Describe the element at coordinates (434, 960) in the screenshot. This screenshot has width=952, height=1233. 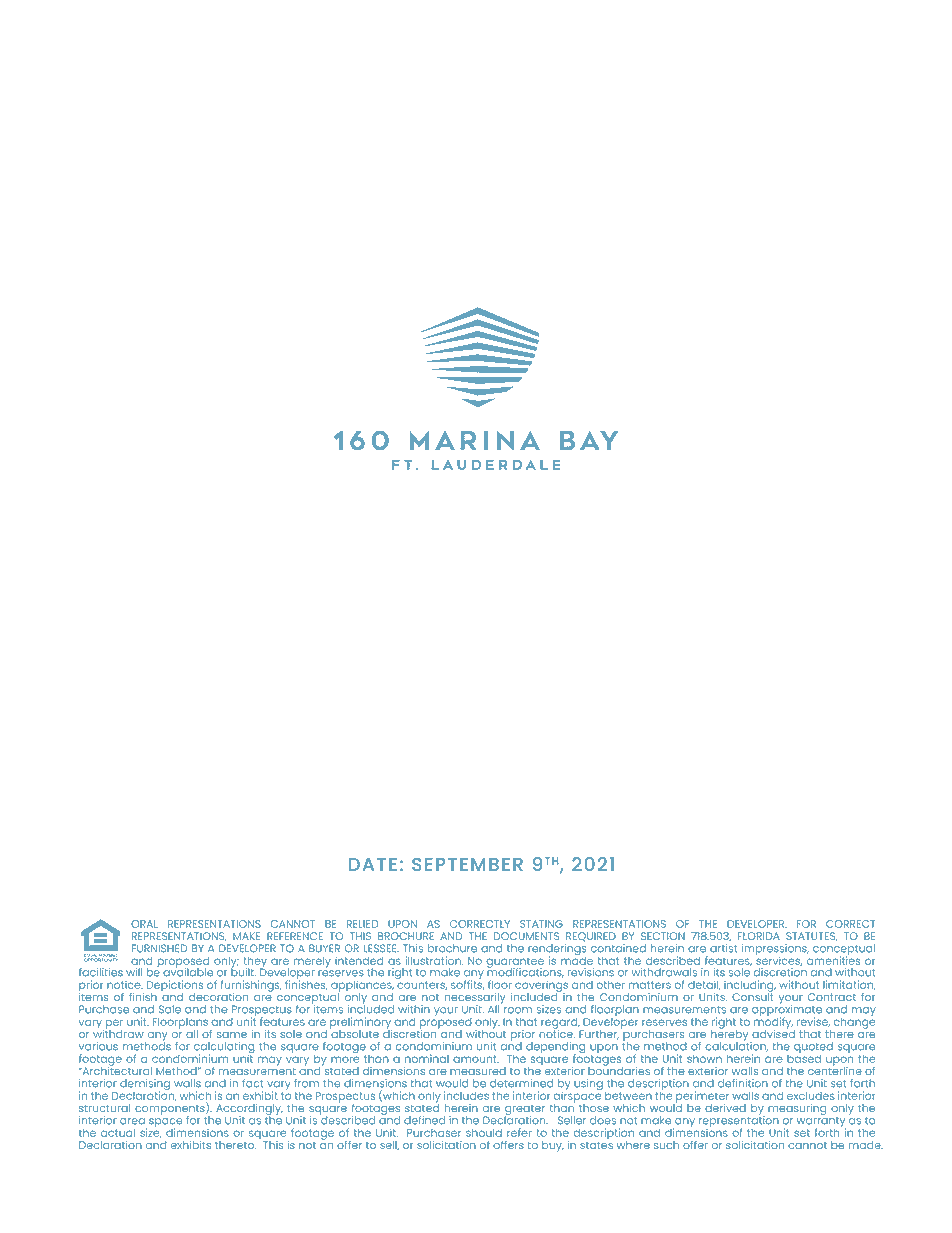
I see `illustration` at that location.
